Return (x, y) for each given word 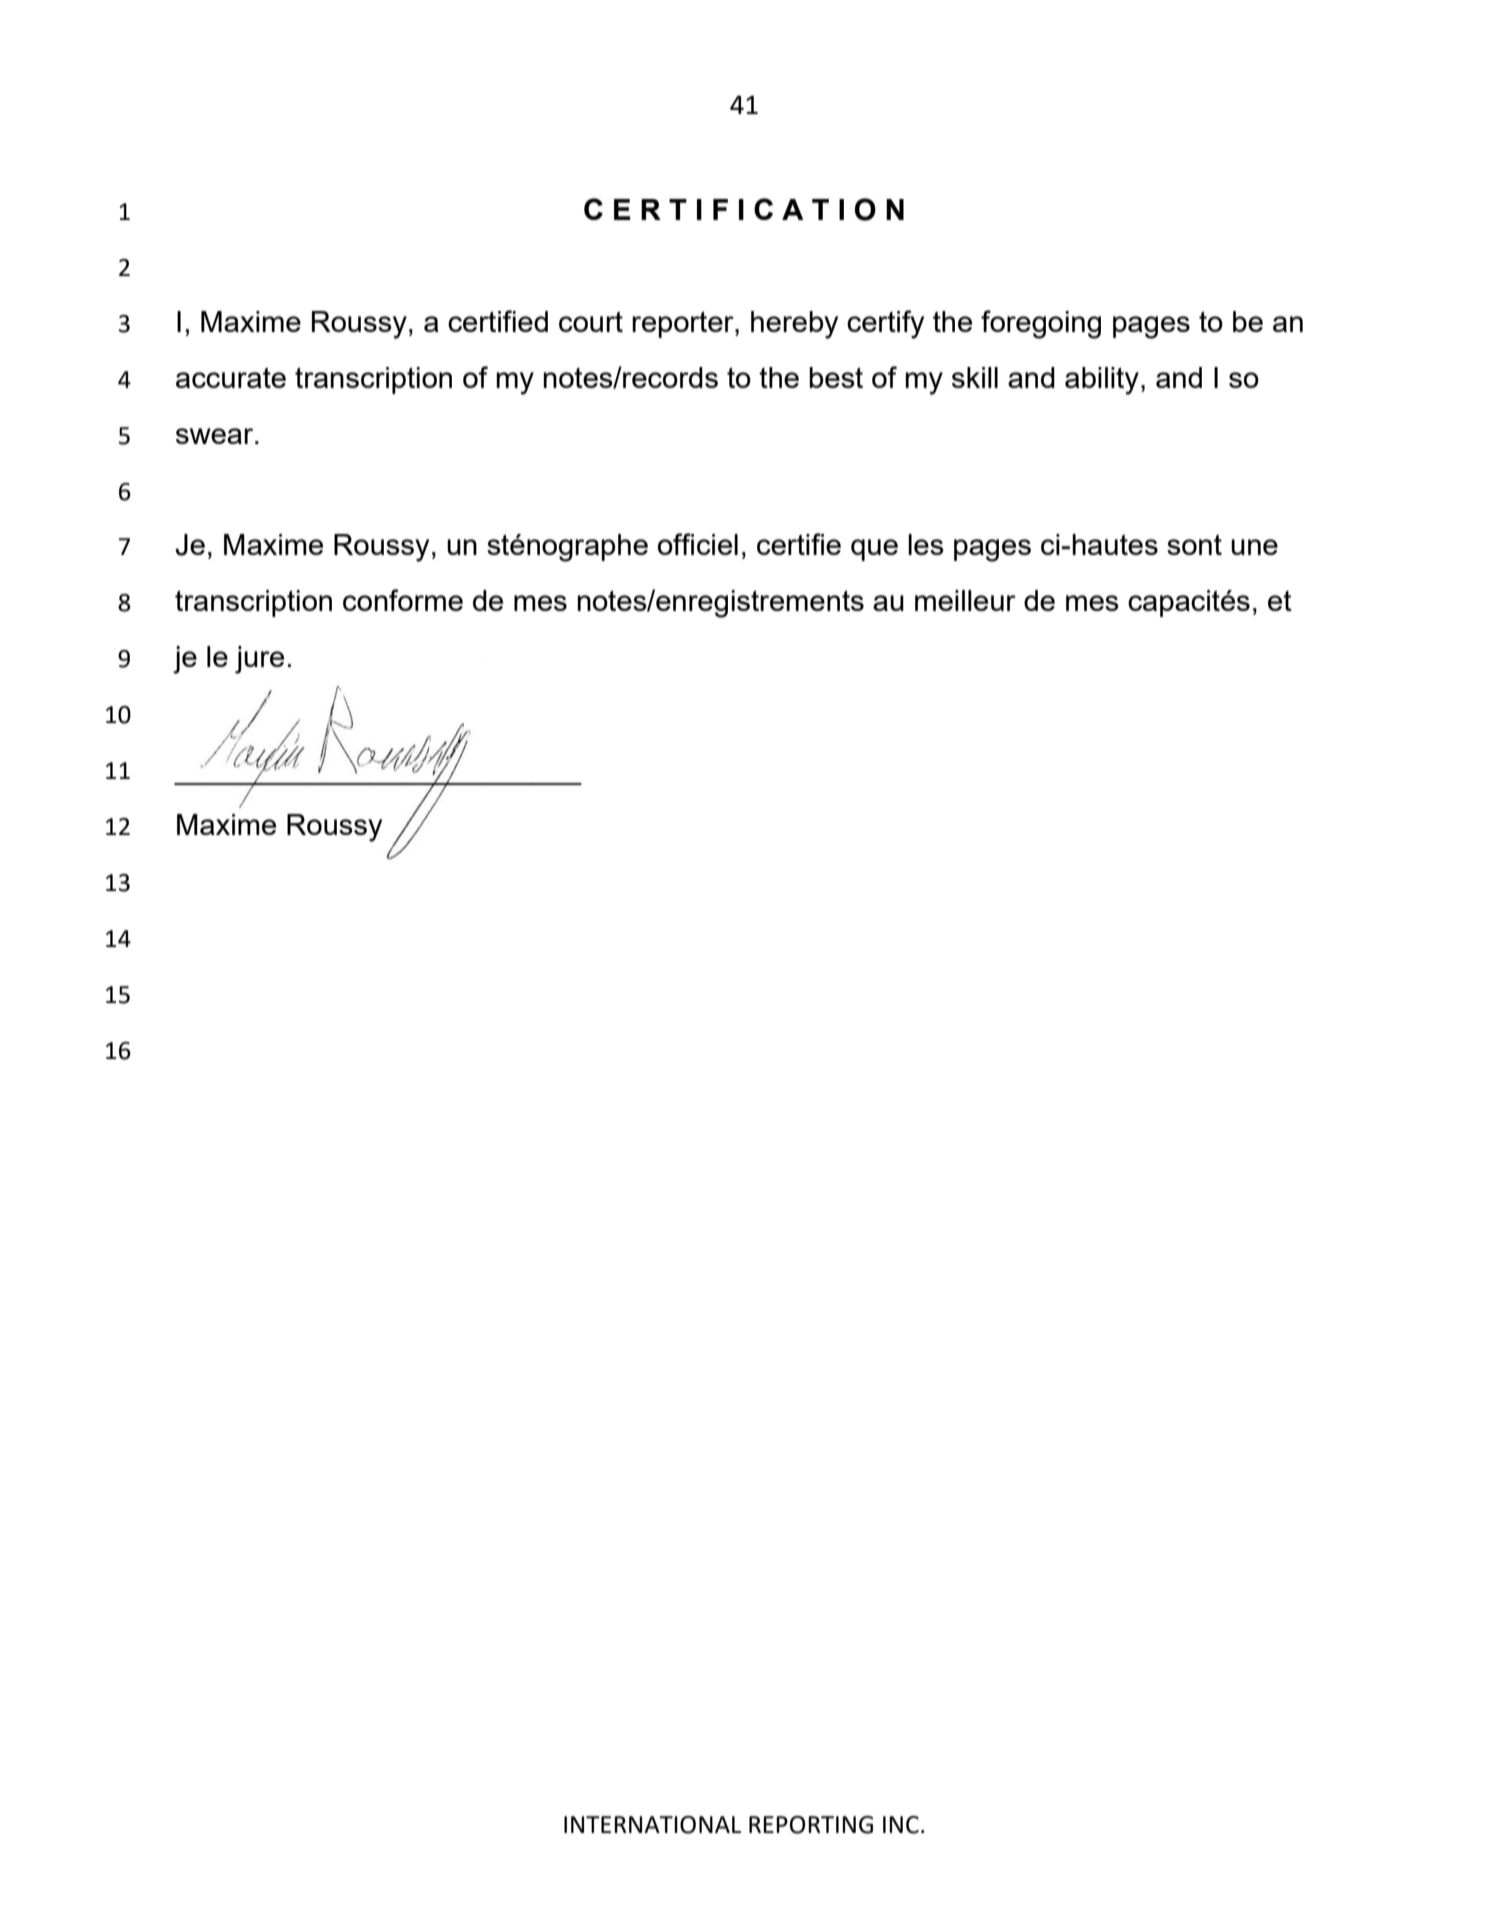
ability (1102, 381)
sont (1194, 544)
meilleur (965, 600)
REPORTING (811, 1825)
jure (259, 660)
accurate (231, 377)
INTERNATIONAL (652, 1825)
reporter (684, 324)
